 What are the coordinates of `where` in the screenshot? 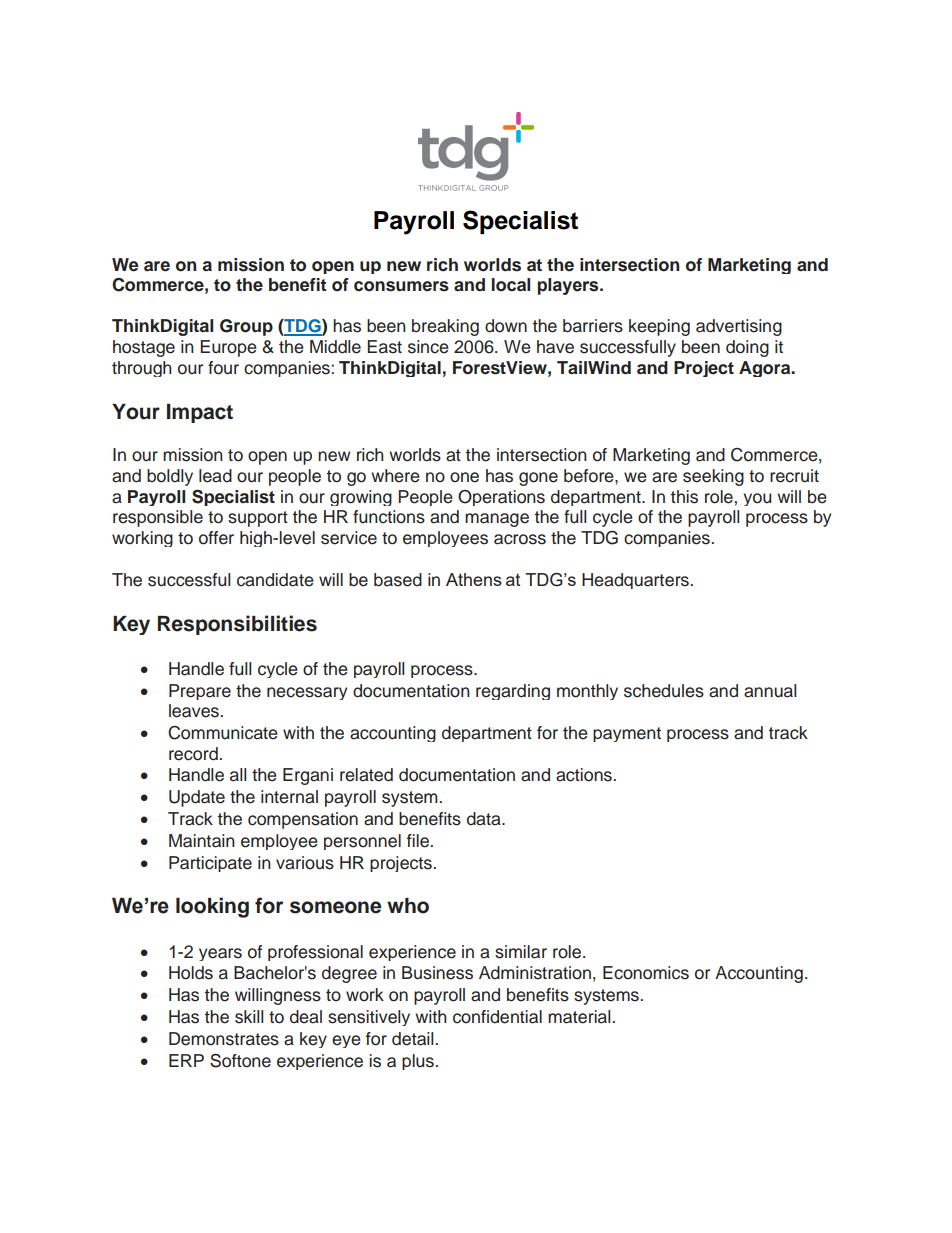 It's located at (395, 476).
